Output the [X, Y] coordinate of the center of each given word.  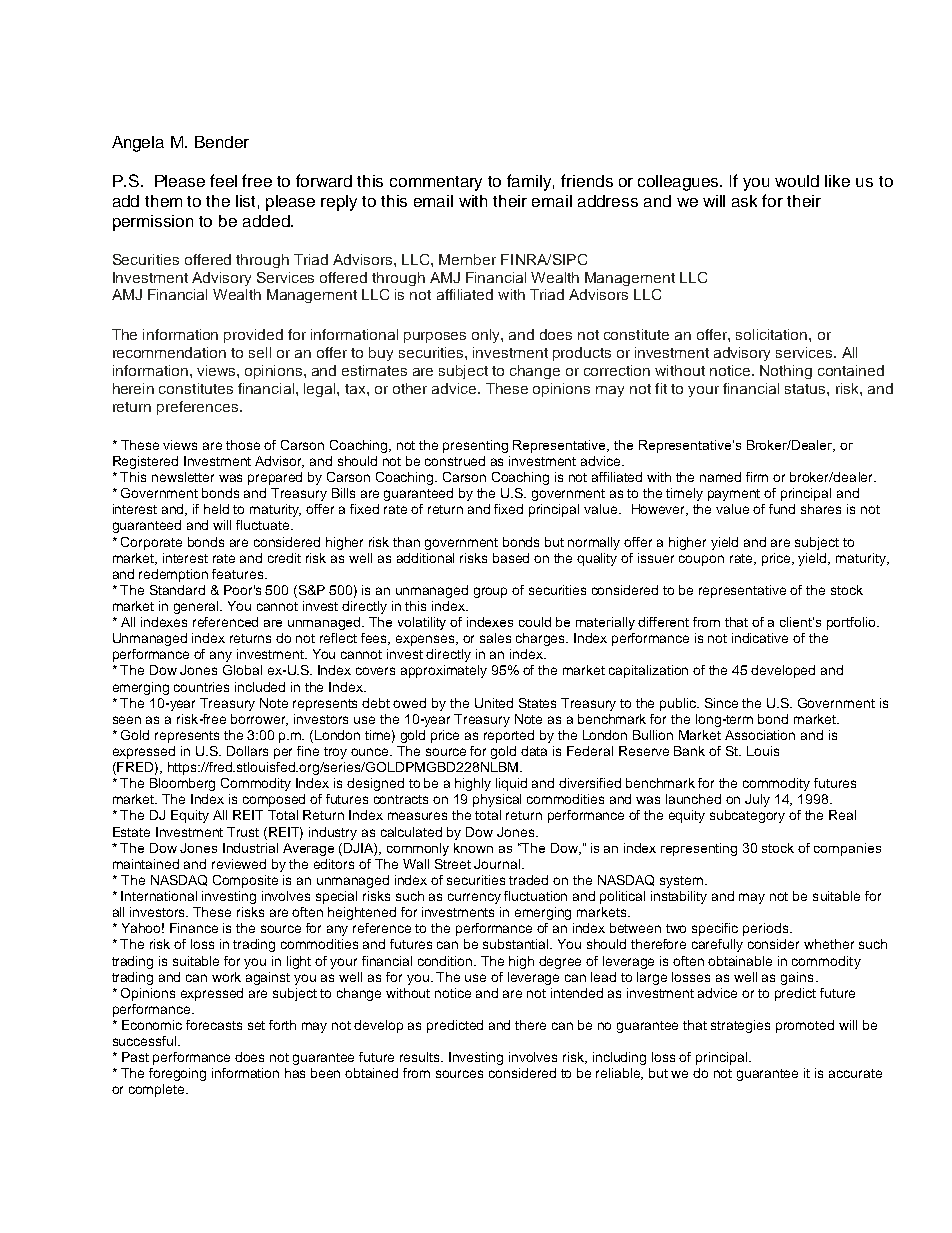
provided [253, 336]
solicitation [773, 334]
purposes [435, 337]
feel [223, 180]
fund [782, 509]
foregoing [177, 1074]
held [216, 509]
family [530, 182]
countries [201, 687]
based [511, 558]
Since [721, 703]
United [494, 703]
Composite [245, 881]
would [797, 181]
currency [474, 898]
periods [767, 929]
